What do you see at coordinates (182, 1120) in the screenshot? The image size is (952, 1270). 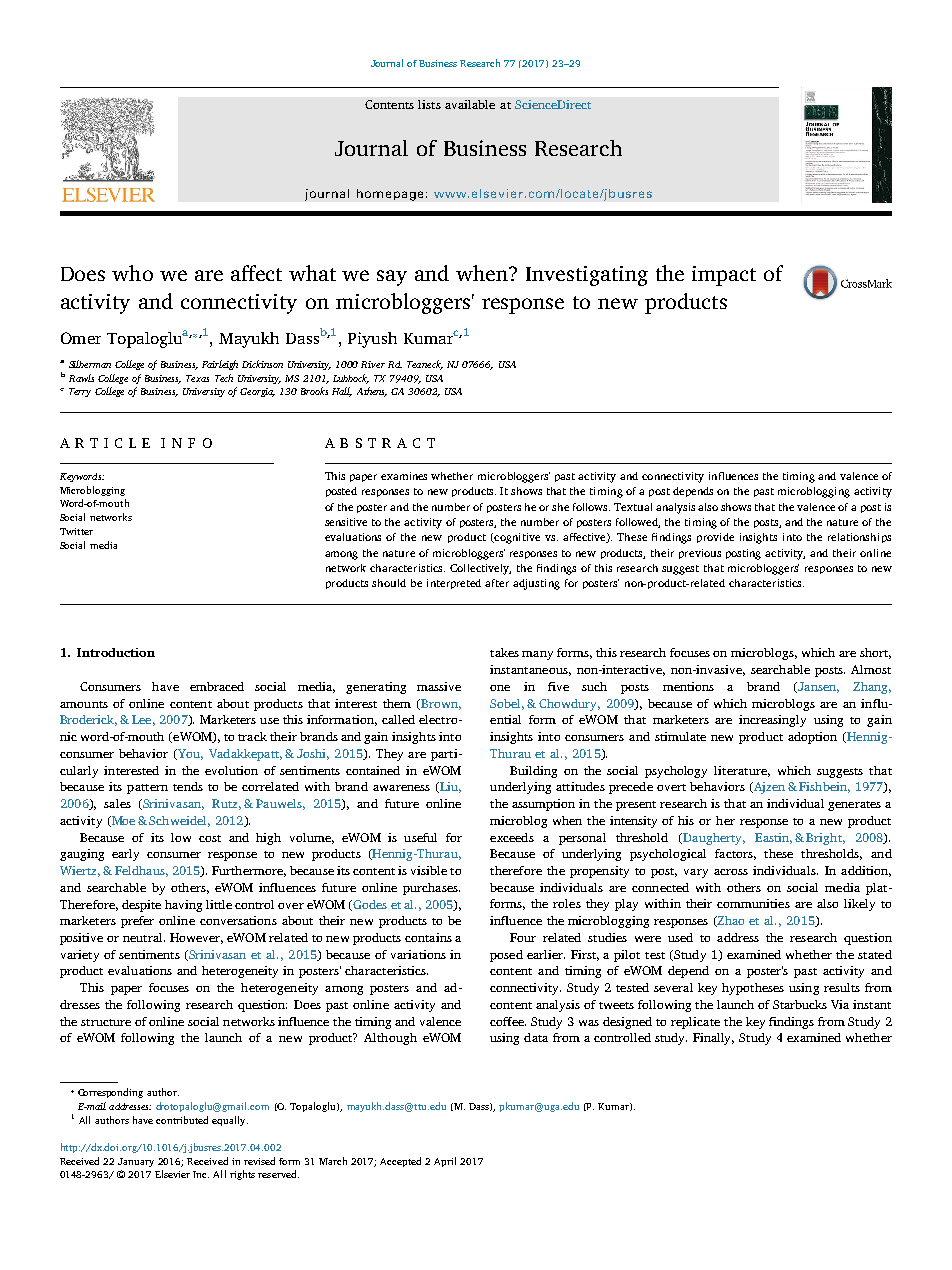 I see `contributed` at bounding box center [182, 1120].
